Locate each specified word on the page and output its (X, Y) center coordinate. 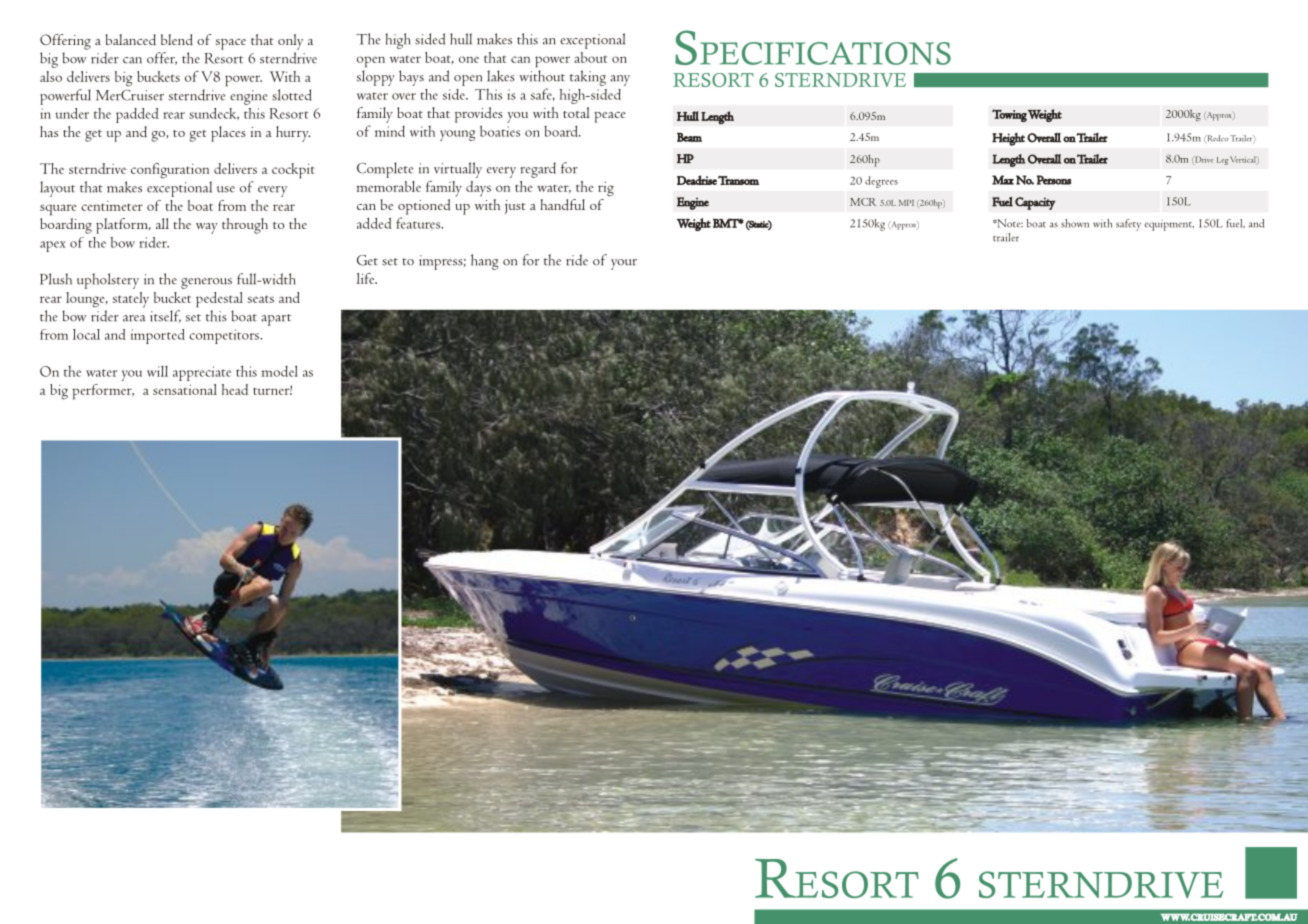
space (231, 44)
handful (562, 205)
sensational (185, 389)
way (207, 228)
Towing (1009, 115)
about (590, 57)
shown (1075, 223)
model (279, 371)
